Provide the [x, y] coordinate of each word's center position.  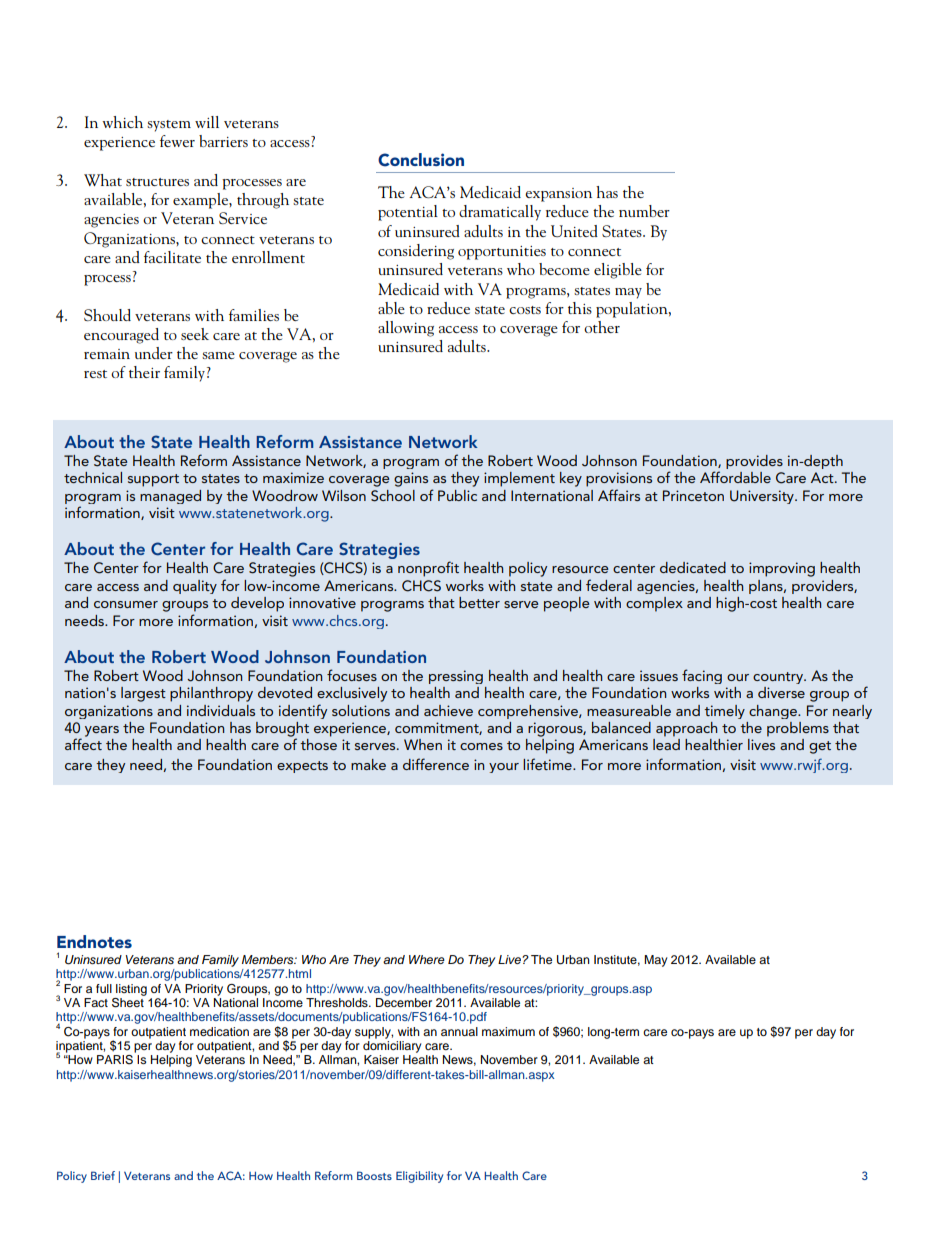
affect [83, 744]
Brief [103, 1175]
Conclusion [421, 160]
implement [519, 479]
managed [170, 497]
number [644, 211]
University [763, 497]
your [504, 768]
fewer [177, 141]
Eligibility [419, 1177]
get [820, 747]
